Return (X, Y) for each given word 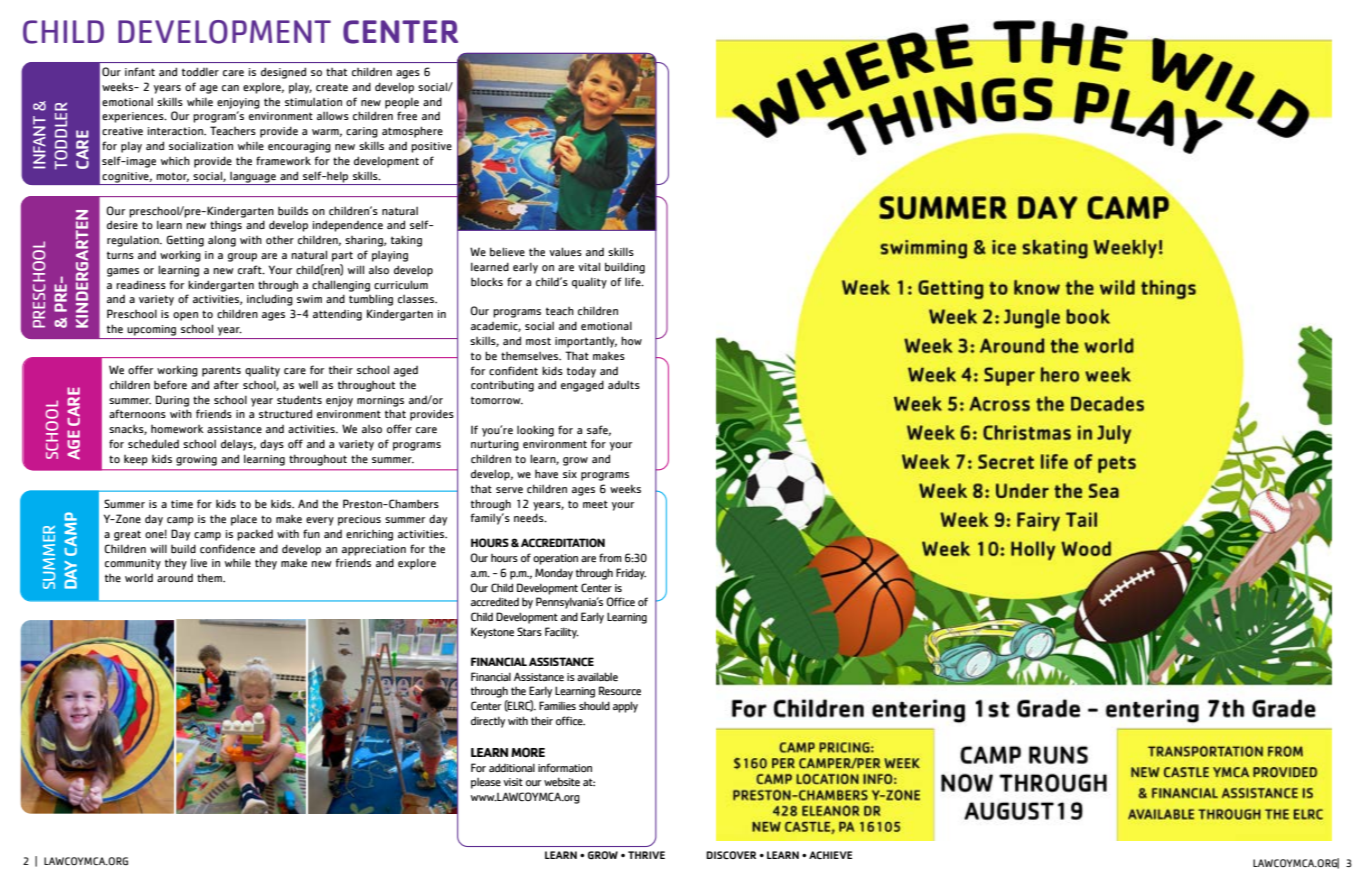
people (402, 103)
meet (595, 504)
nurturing (495, 445)
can (230, 88)
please (486, 783)
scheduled (153, 444)
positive (431, 147)
